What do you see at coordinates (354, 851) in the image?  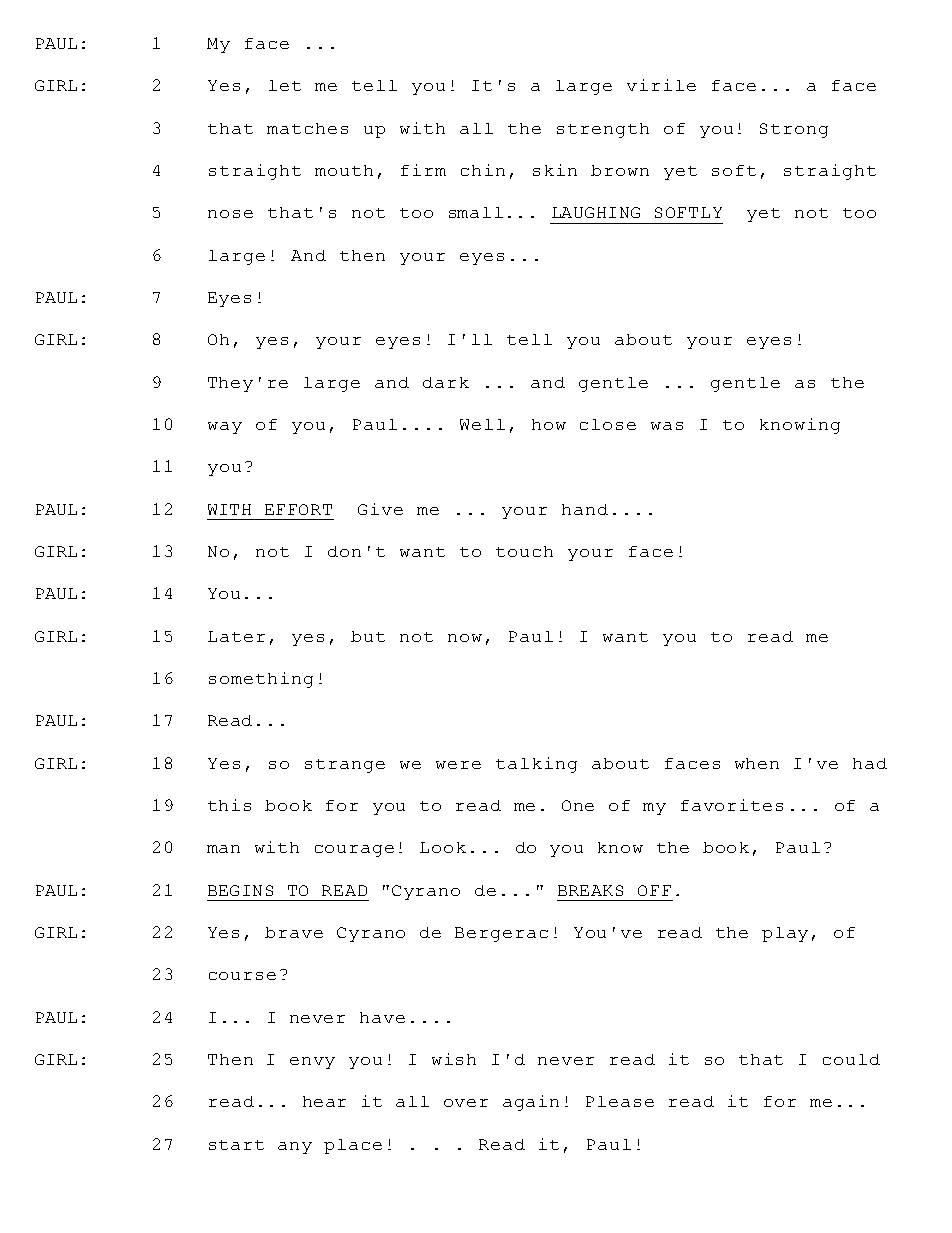 I see `courage` at bounding box center [354, 851].
